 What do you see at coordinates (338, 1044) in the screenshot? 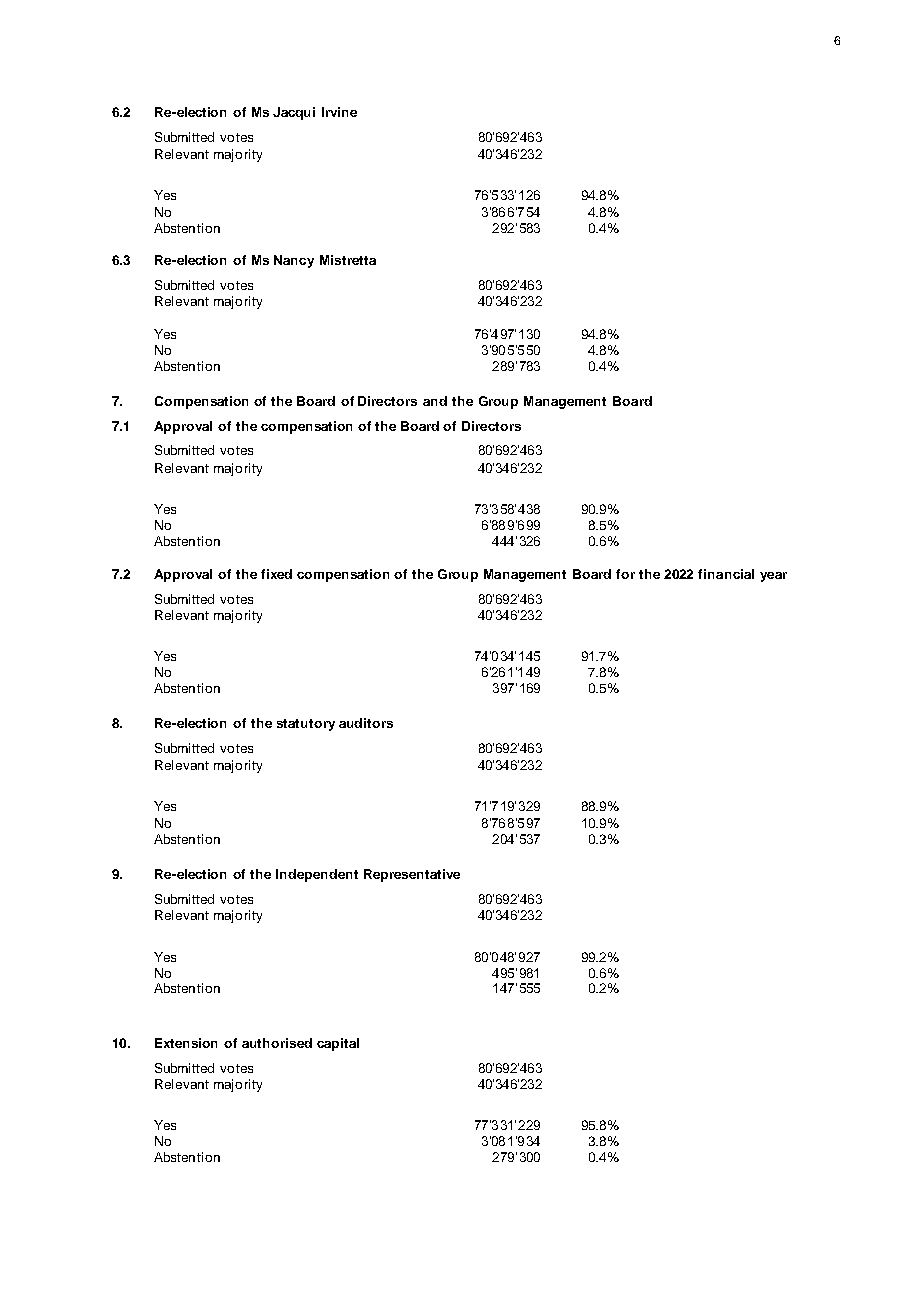
I see `capital` at bounding box center [338, 1044].
